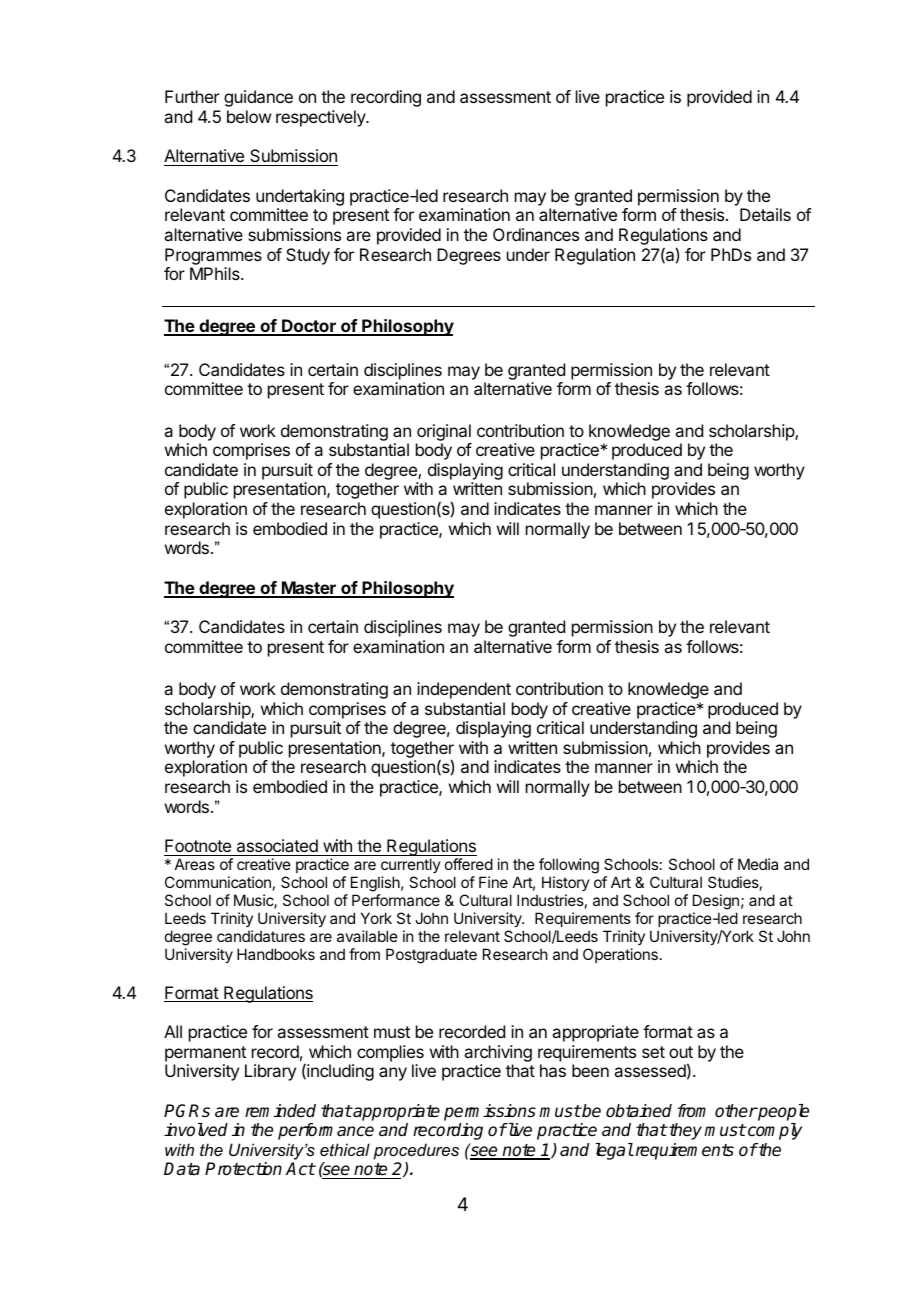  I want to click on Media, so click(758, 864).
